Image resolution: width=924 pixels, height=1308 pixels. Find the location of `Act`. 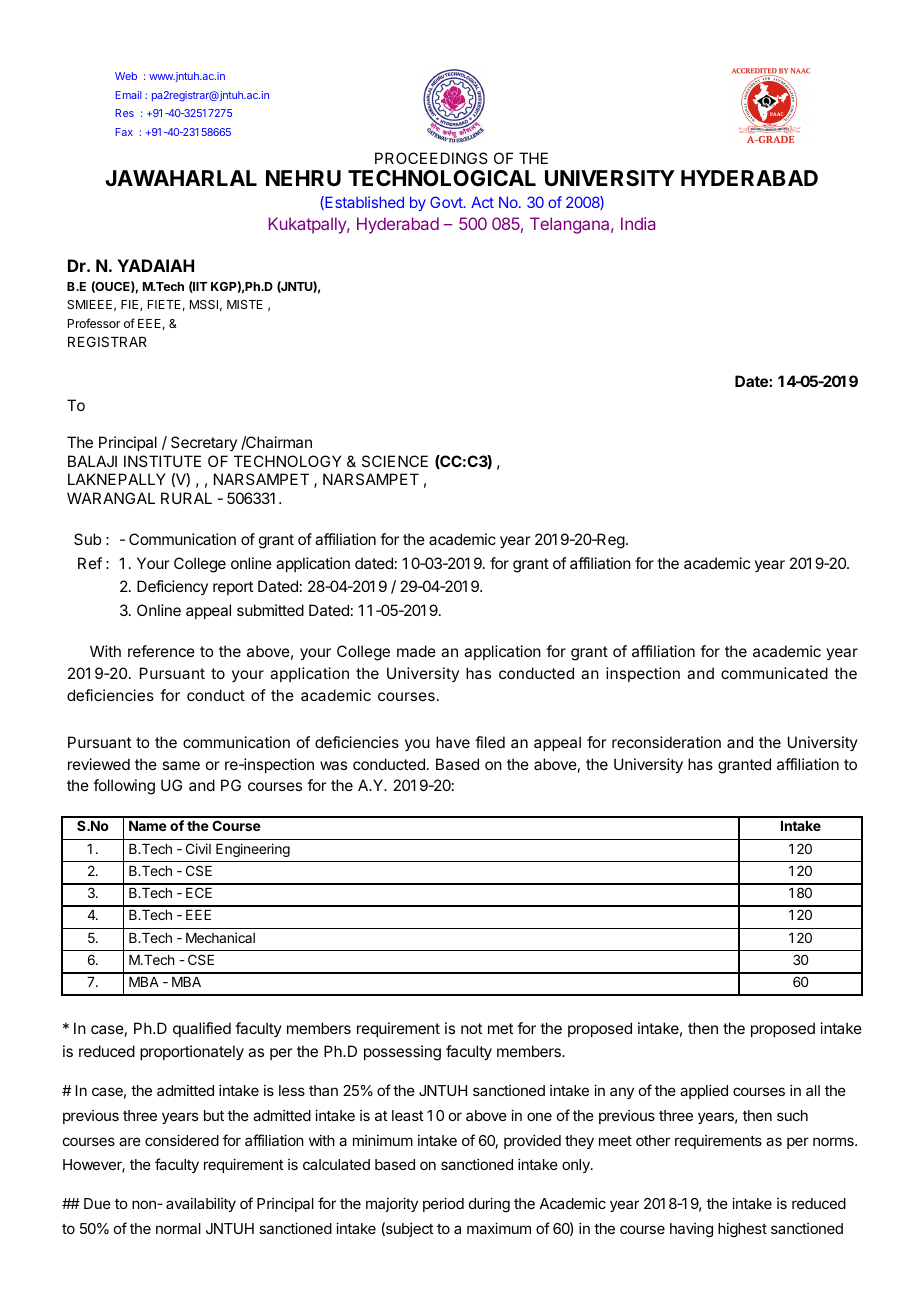

Act is located at coordinates (482, 202).
